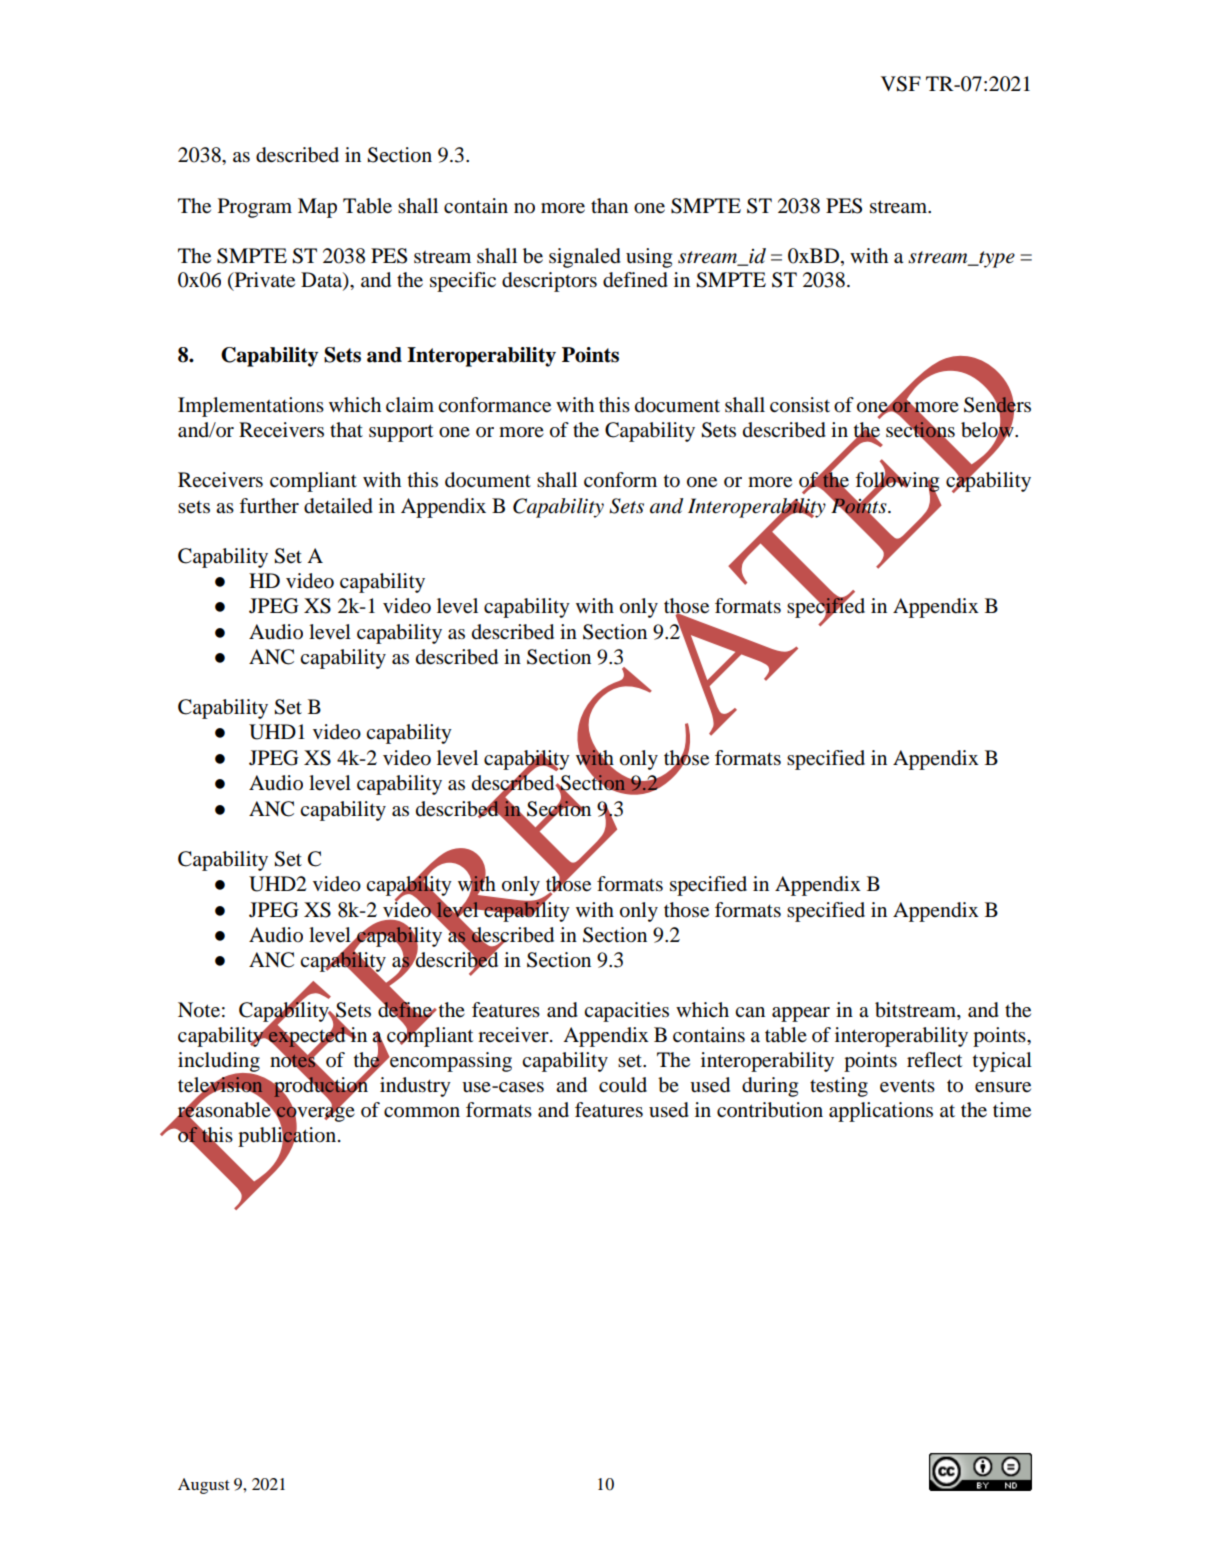 This screenshot has width=1210, height=1565. What do you see at coordinates (317, 208) in the screenshot?
I see `Map` at bounding box center [317, 208].
